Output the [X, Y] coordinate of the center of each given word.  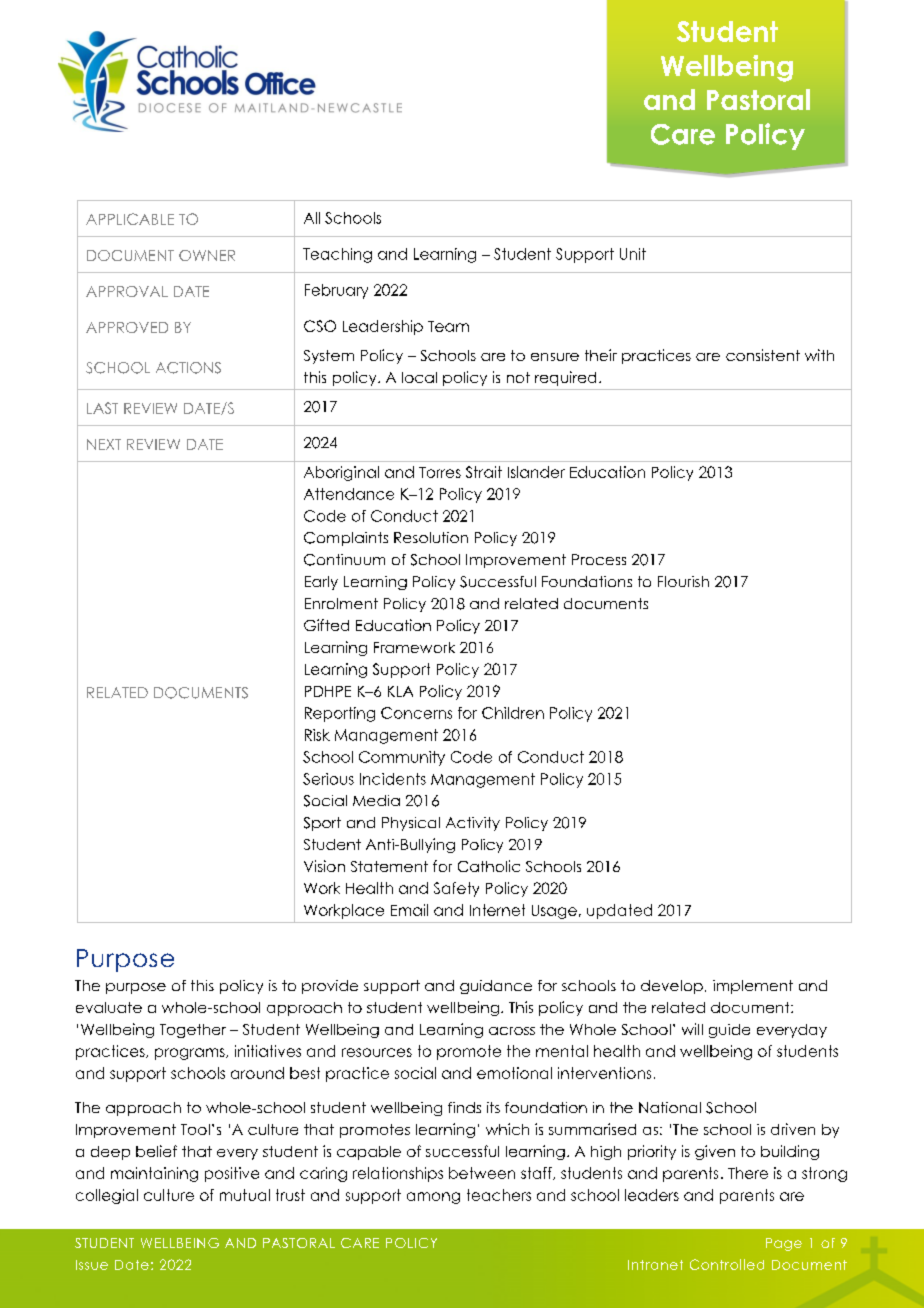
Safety [456, 889]
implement [753, 987]
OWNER [207, 255]
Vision [324, 866]
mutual [245, 1195]
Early [321, 583]
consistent [763, 355]
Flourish [683, 581]
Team [448, 326]
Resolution [431, 537]
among [433, 1198]
